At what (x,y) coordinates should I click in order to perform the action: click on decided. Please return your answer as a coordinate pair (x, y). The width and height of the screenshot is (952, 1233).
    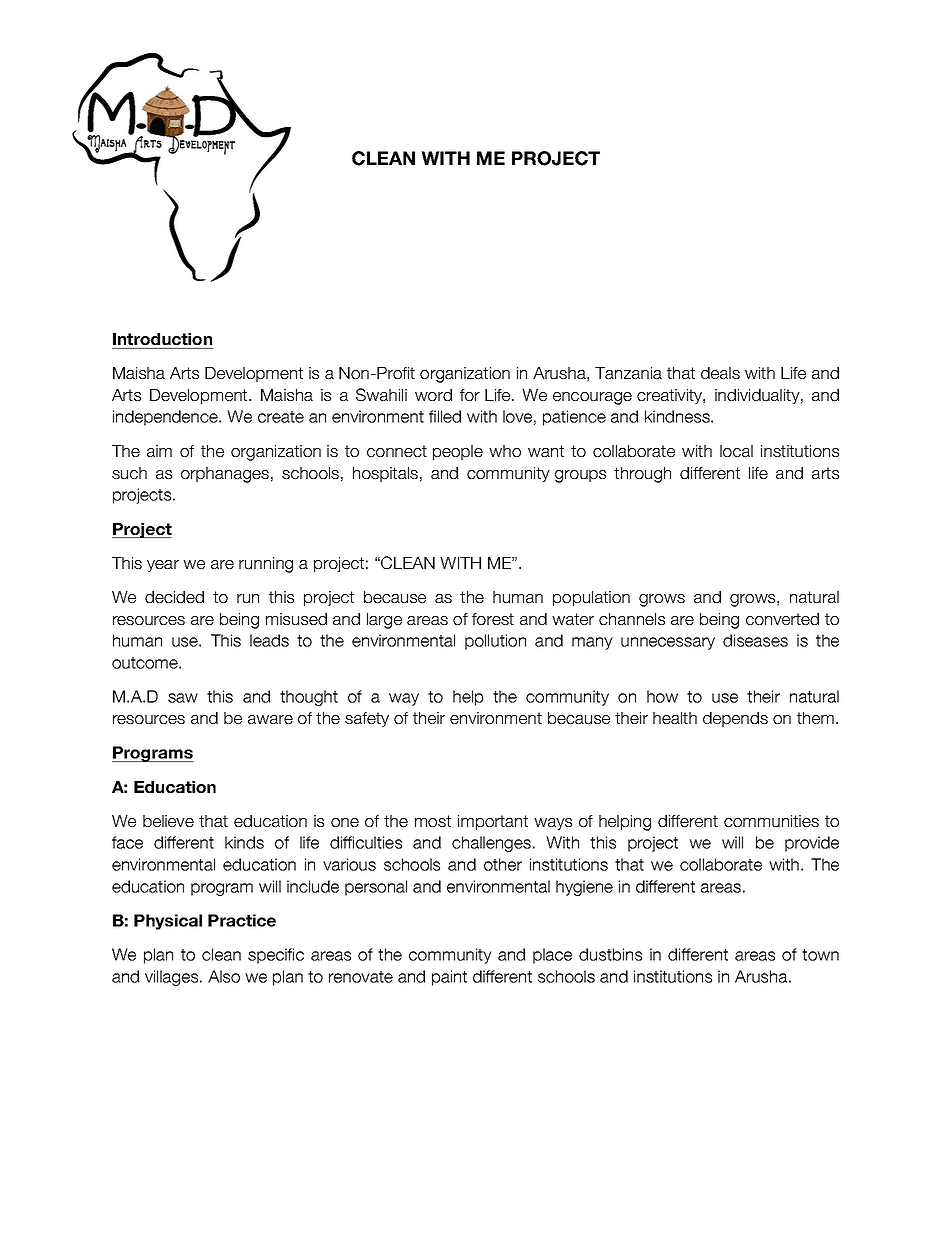
    Looking at the image, I should click on (174, 597).
